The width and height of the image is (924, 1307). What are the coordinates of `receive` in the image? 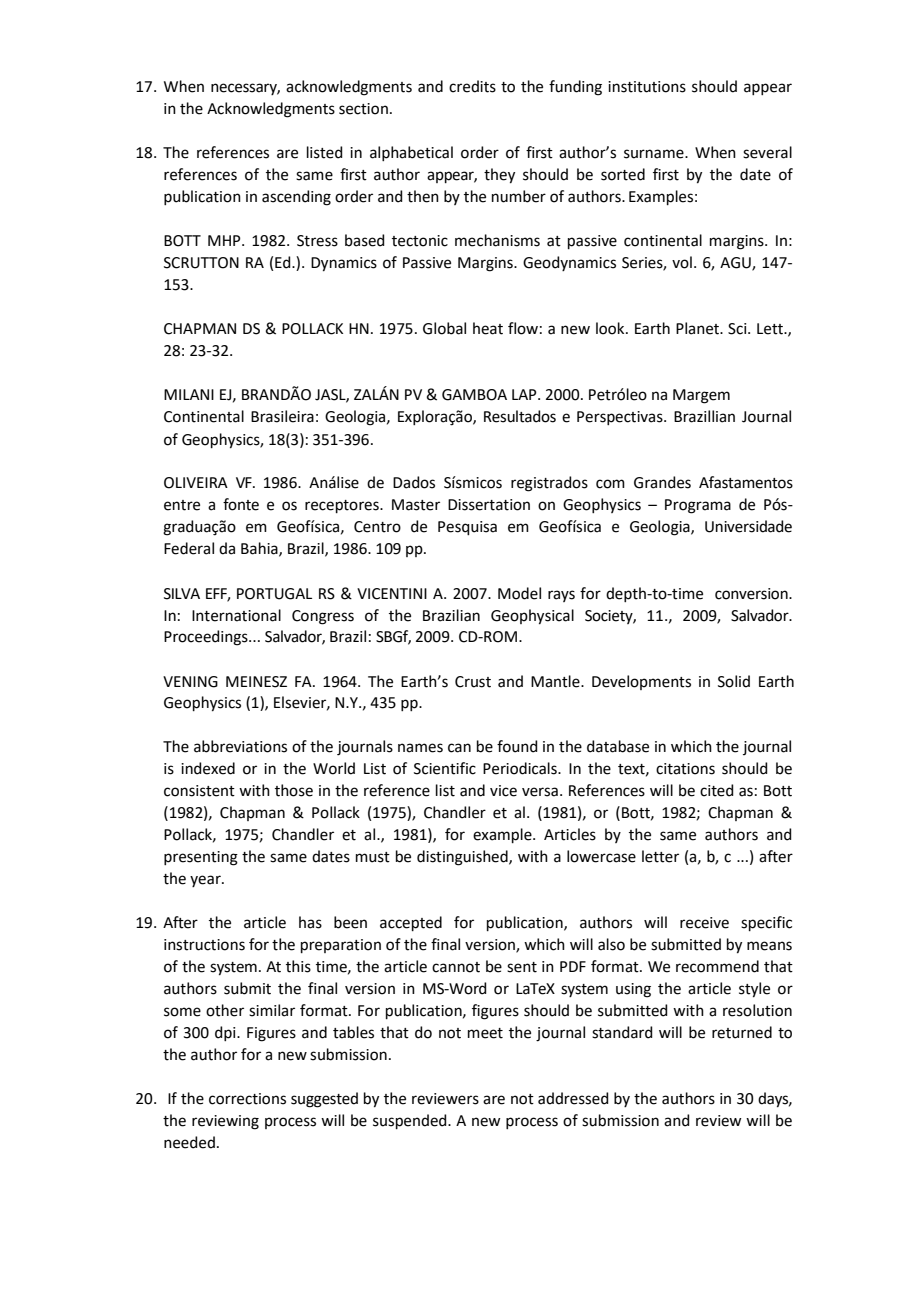 It's located at (704, 923).
